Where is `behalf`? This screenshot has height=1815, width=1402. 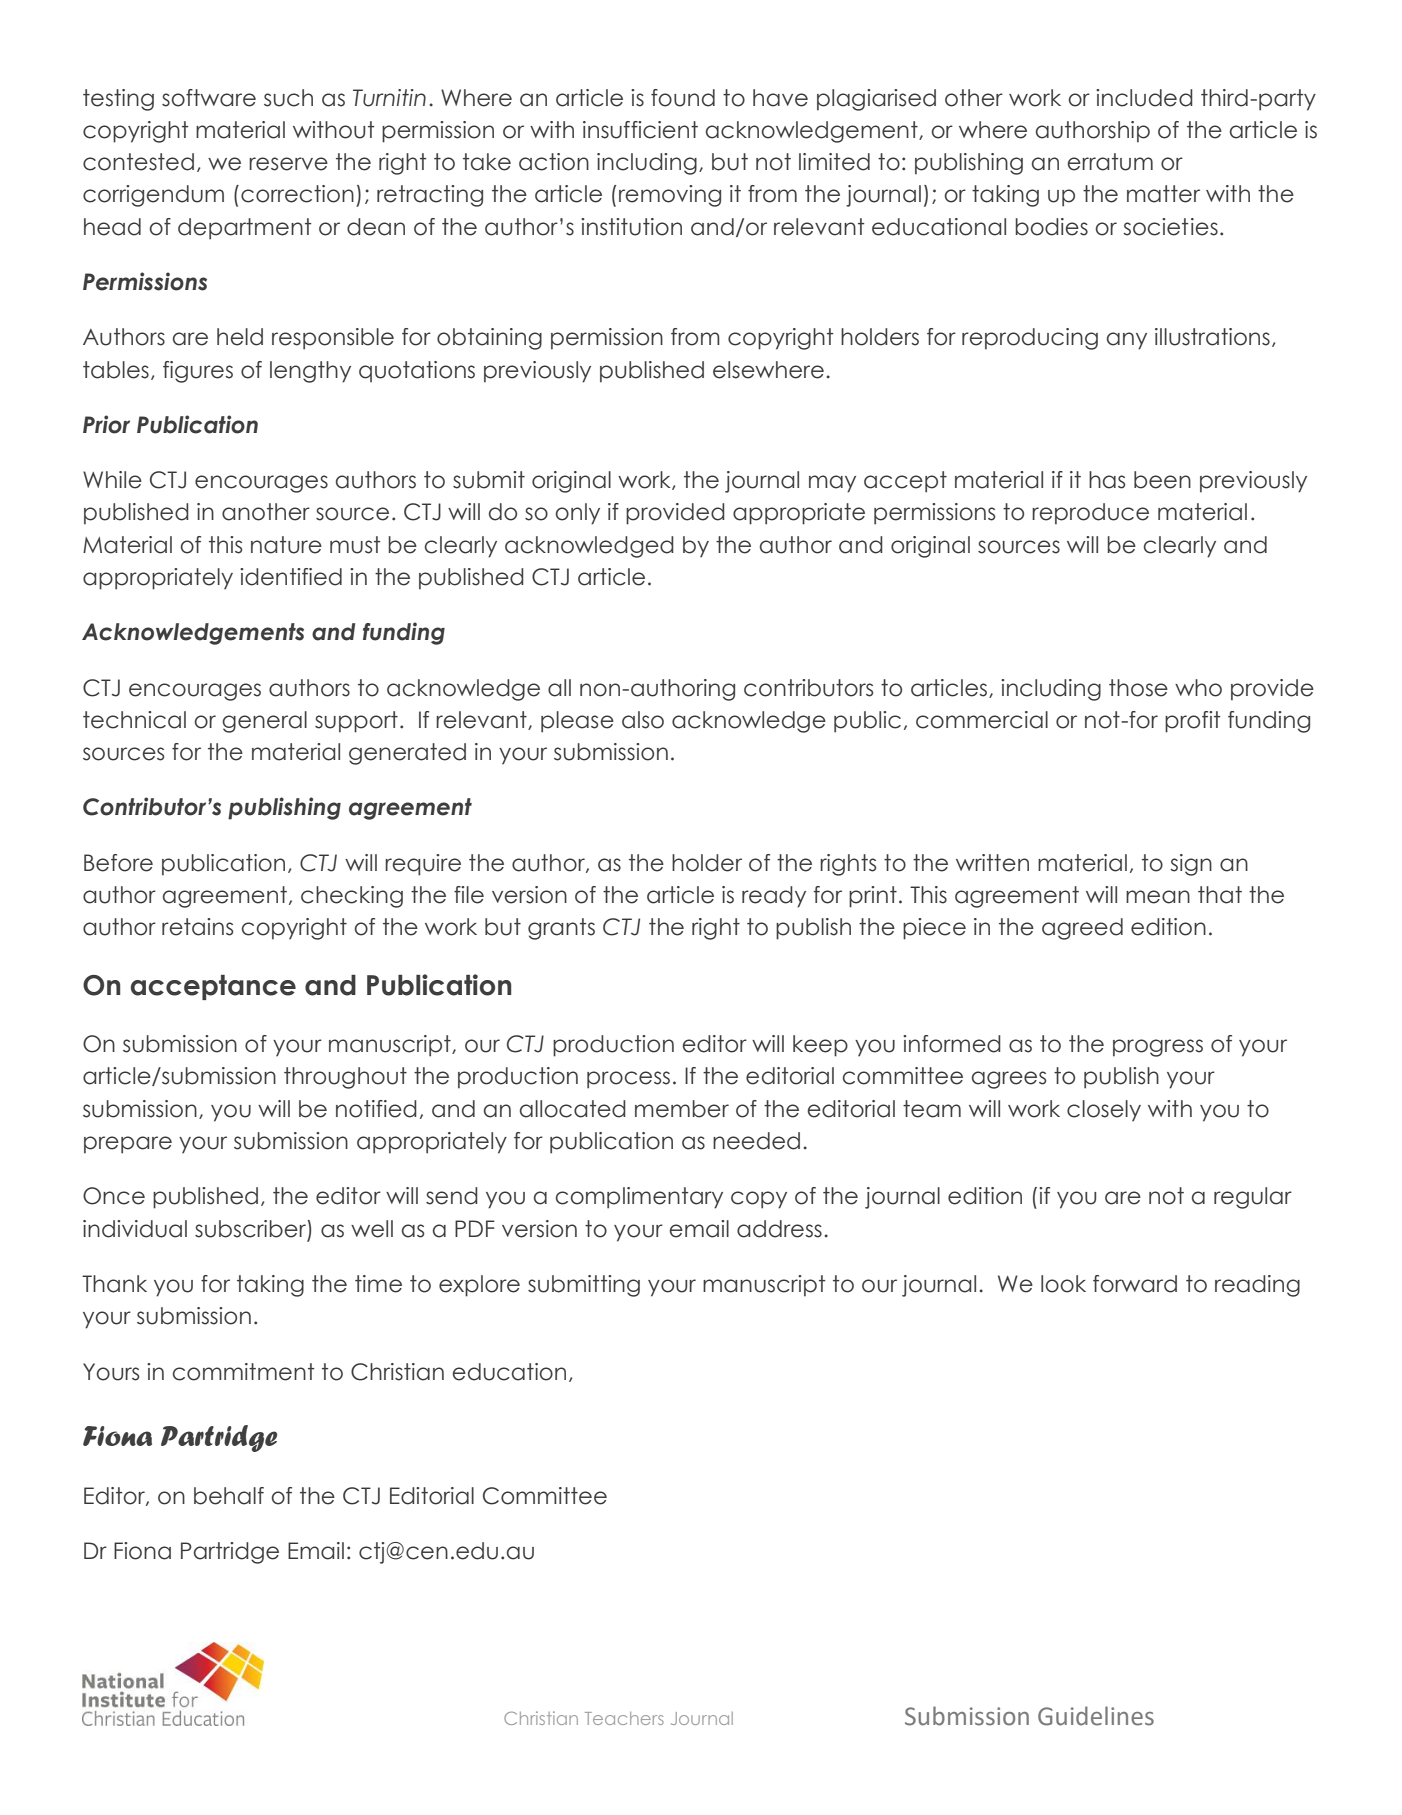
behalf is located at coordinates (229, 1496).
